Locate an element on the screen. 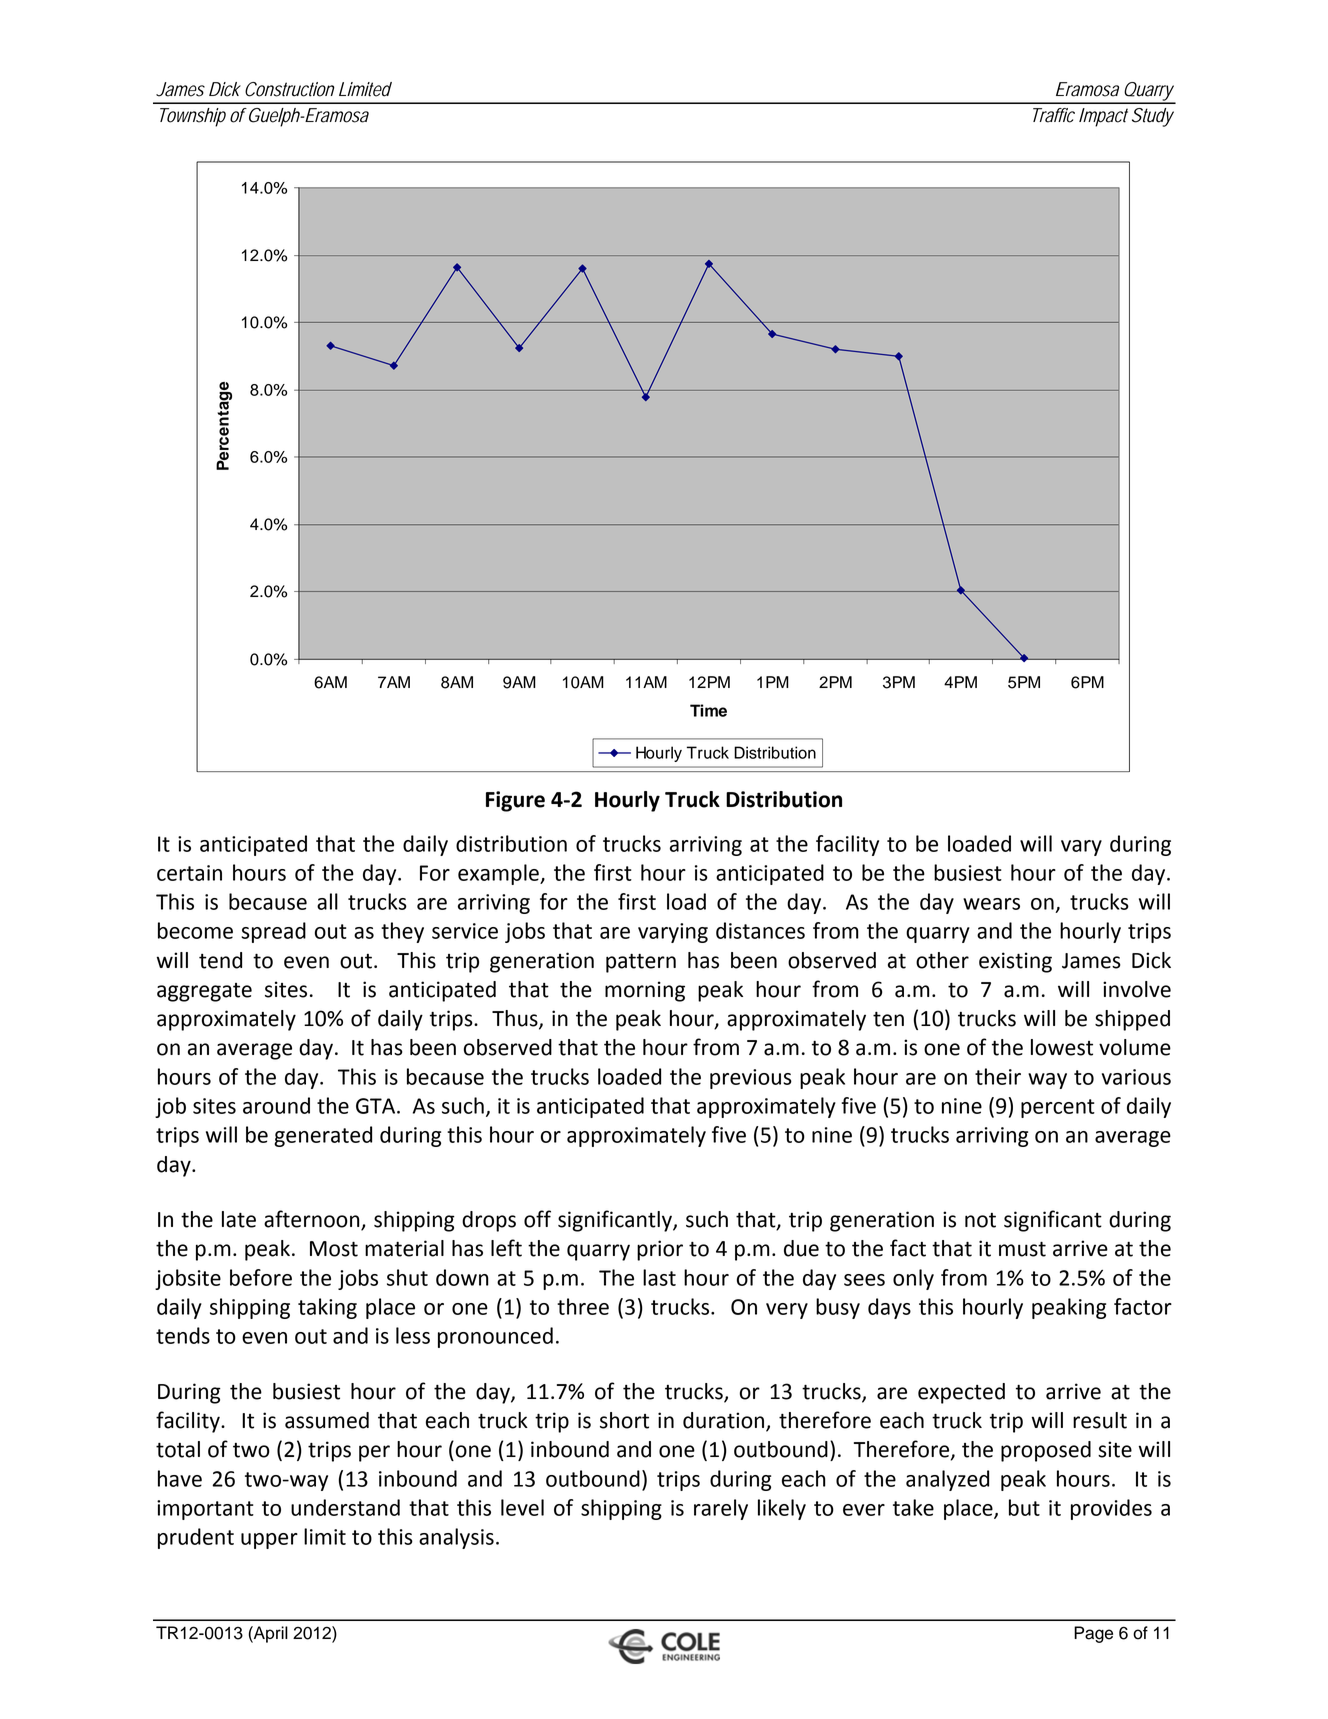 This screenshot has height=1719, width=1328. distances is located at coordinates (760, 930).
